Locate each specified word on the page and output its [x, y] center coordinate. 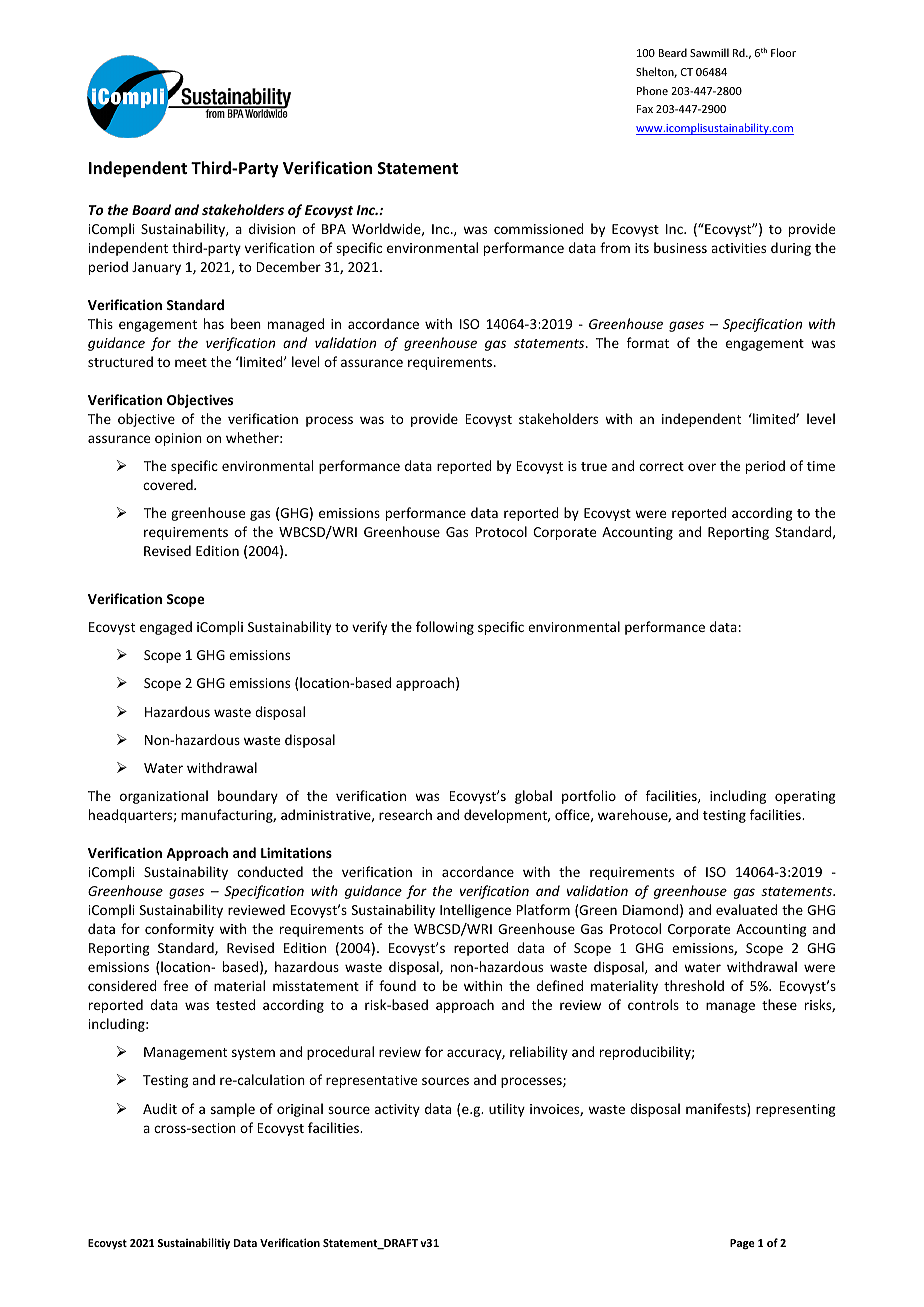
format [648, 342]
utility [507, 1110]
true [594, 466]
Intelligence [475, 911]
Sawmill [709, 52]
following [445, 628]
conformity [179, 930]
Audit [160, 1108]
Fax [645, 109]
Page [742, 1244]
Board [151, 209]
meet [191, 362]
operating [805, 797]
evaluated [746, 909]
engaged [166, 628]
